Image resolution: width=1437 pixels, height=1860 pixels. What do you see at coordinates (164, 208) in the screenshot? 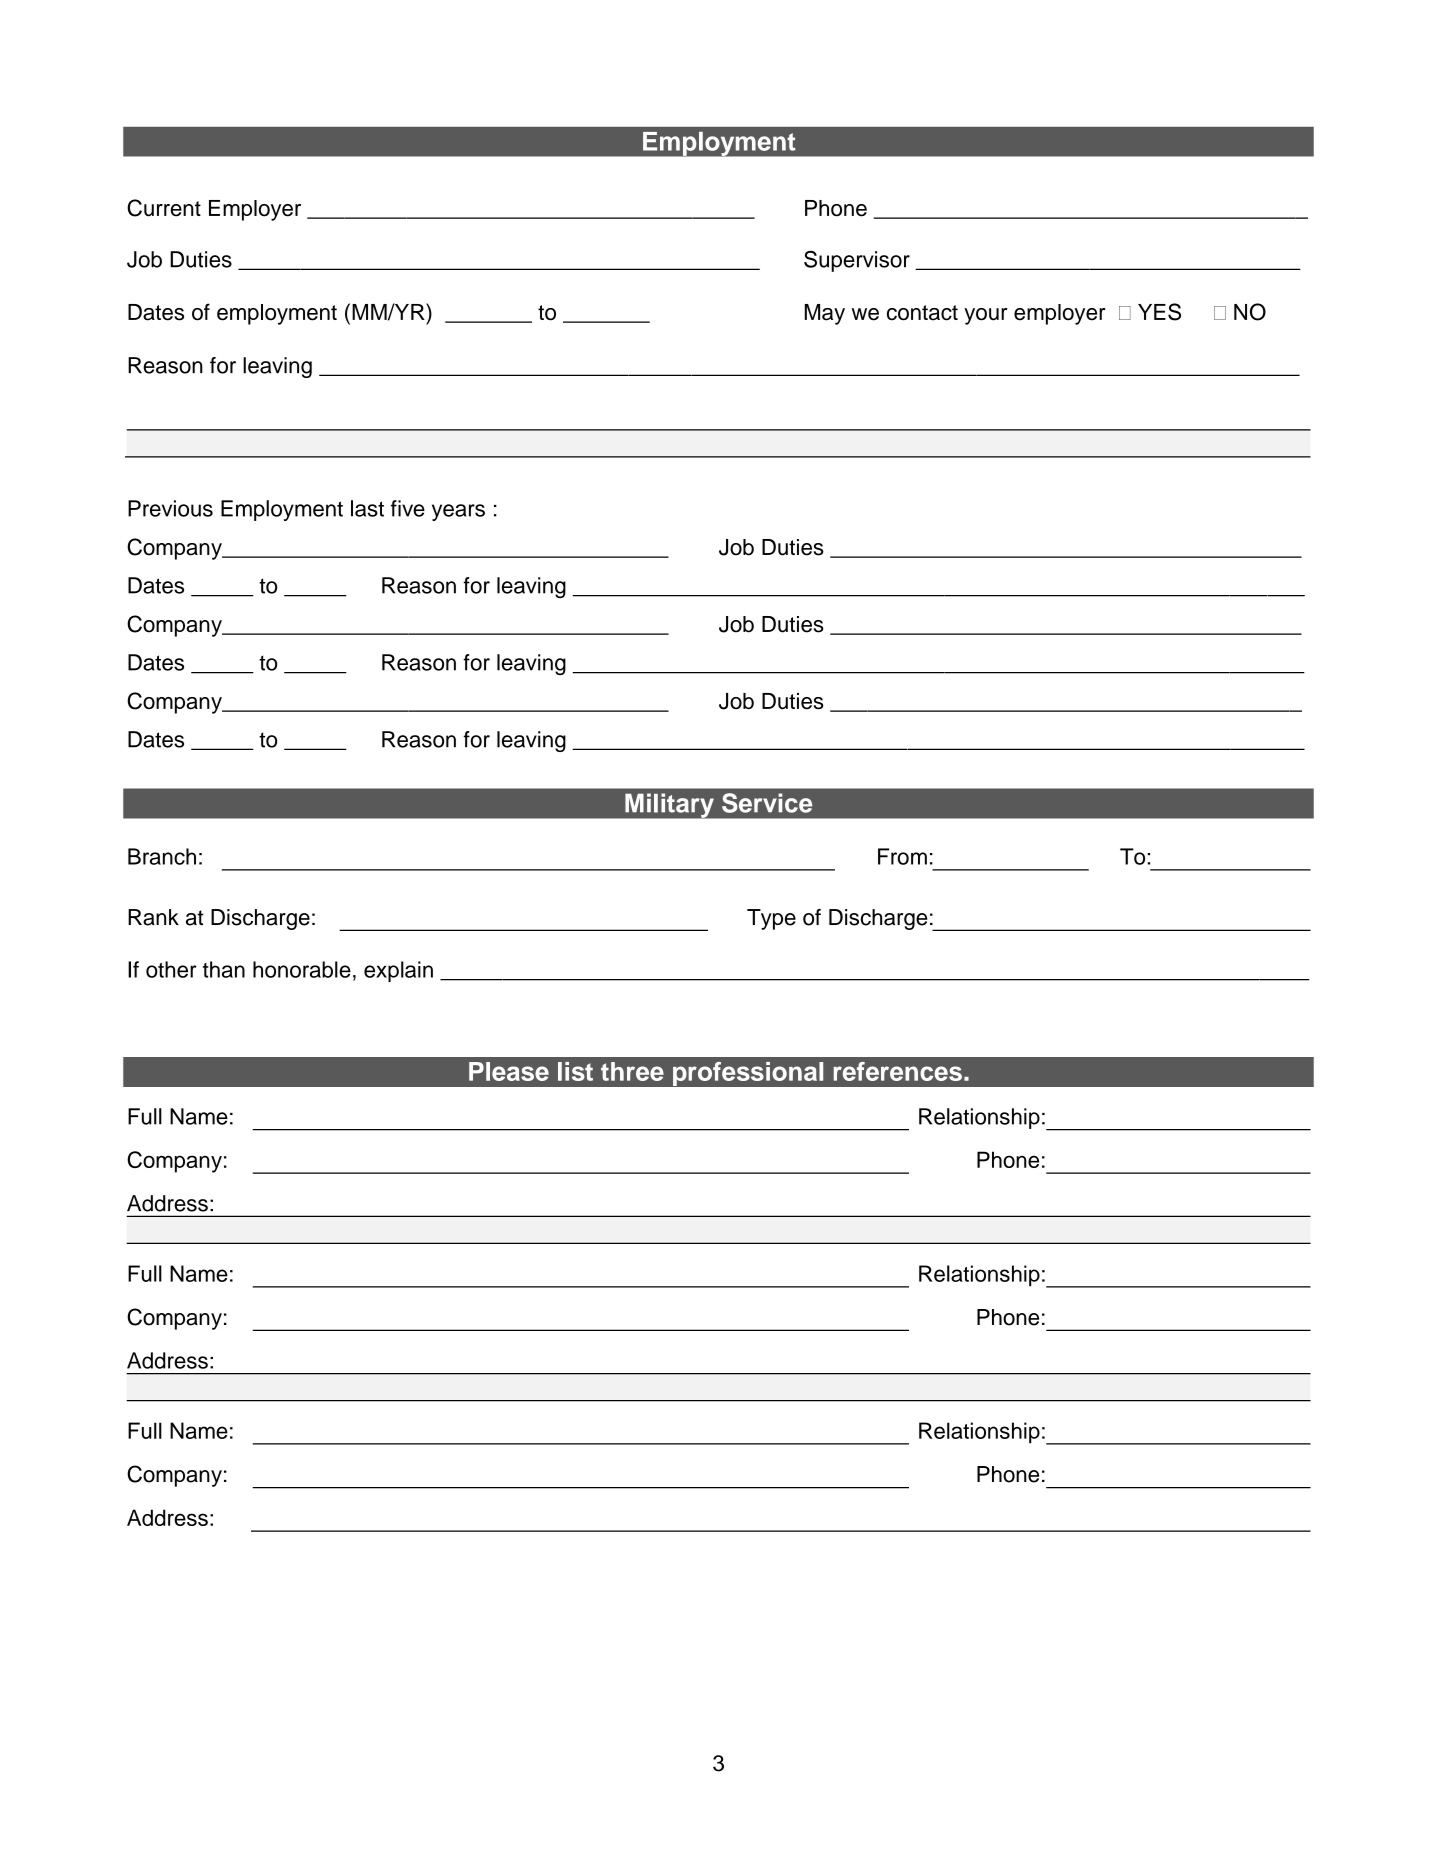
I see `Current` at bounding box center [164, 208].
